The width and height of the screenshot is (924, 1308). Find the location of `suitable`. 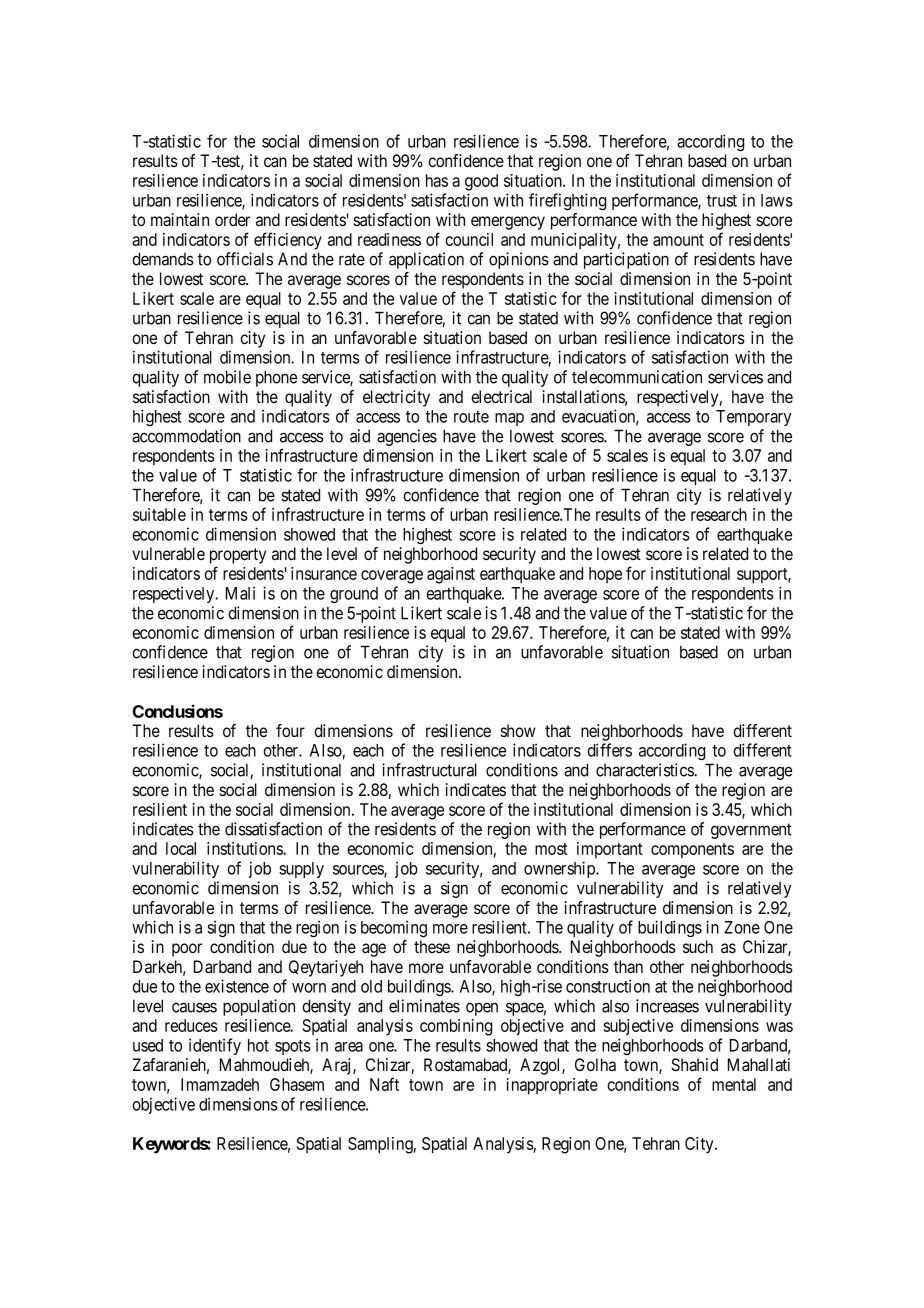

suitable is located at coordinates (159, 514).
